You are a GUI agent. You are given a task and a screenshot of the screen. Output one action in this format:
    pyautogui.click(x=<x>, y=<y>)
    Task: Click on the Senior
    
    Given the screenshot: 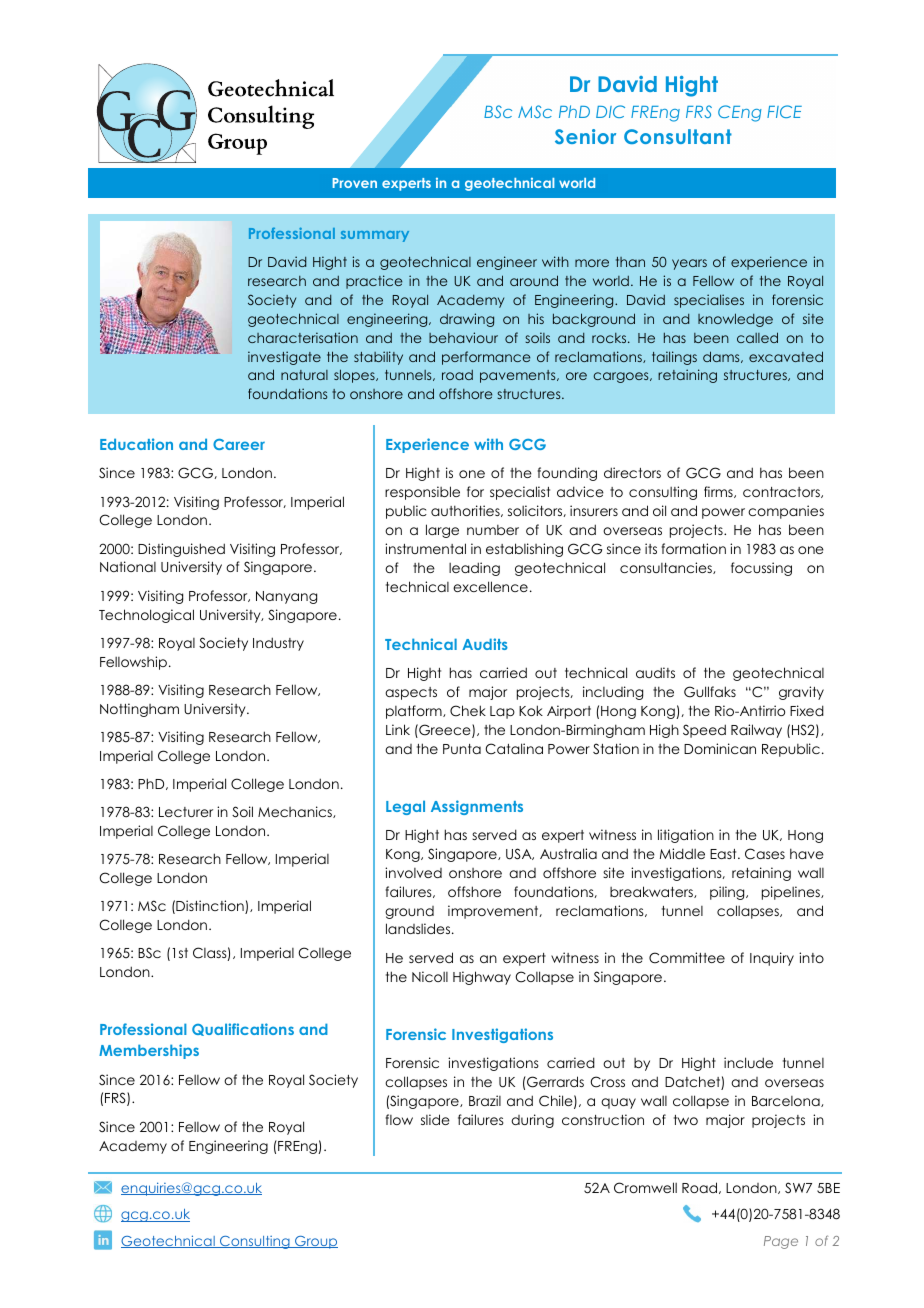 What is the action you would take?
    pyautogui.click(x=585, y=136)
